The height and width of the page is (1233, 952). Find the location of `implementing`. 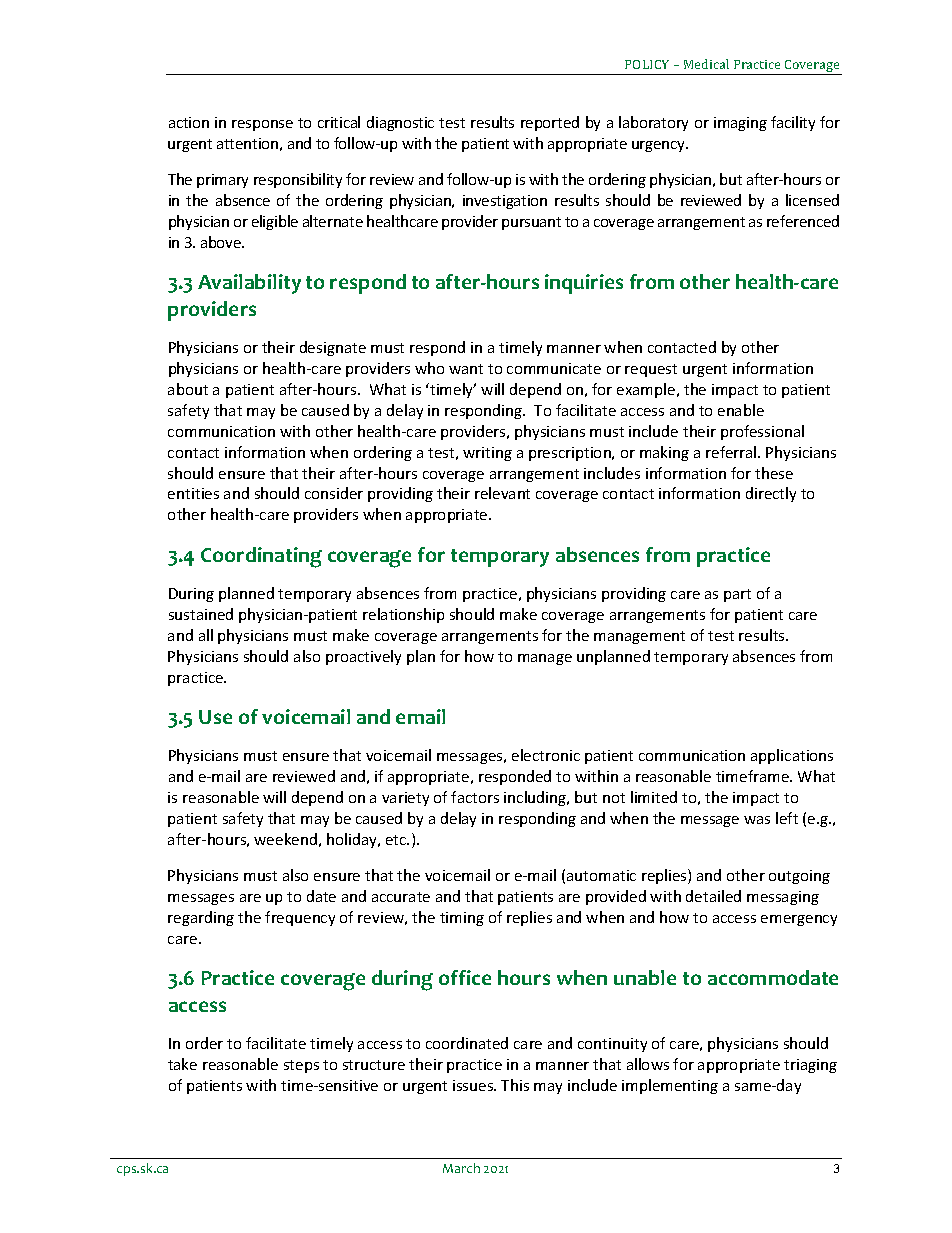

implementing is located at coordinates (670, 1086).
